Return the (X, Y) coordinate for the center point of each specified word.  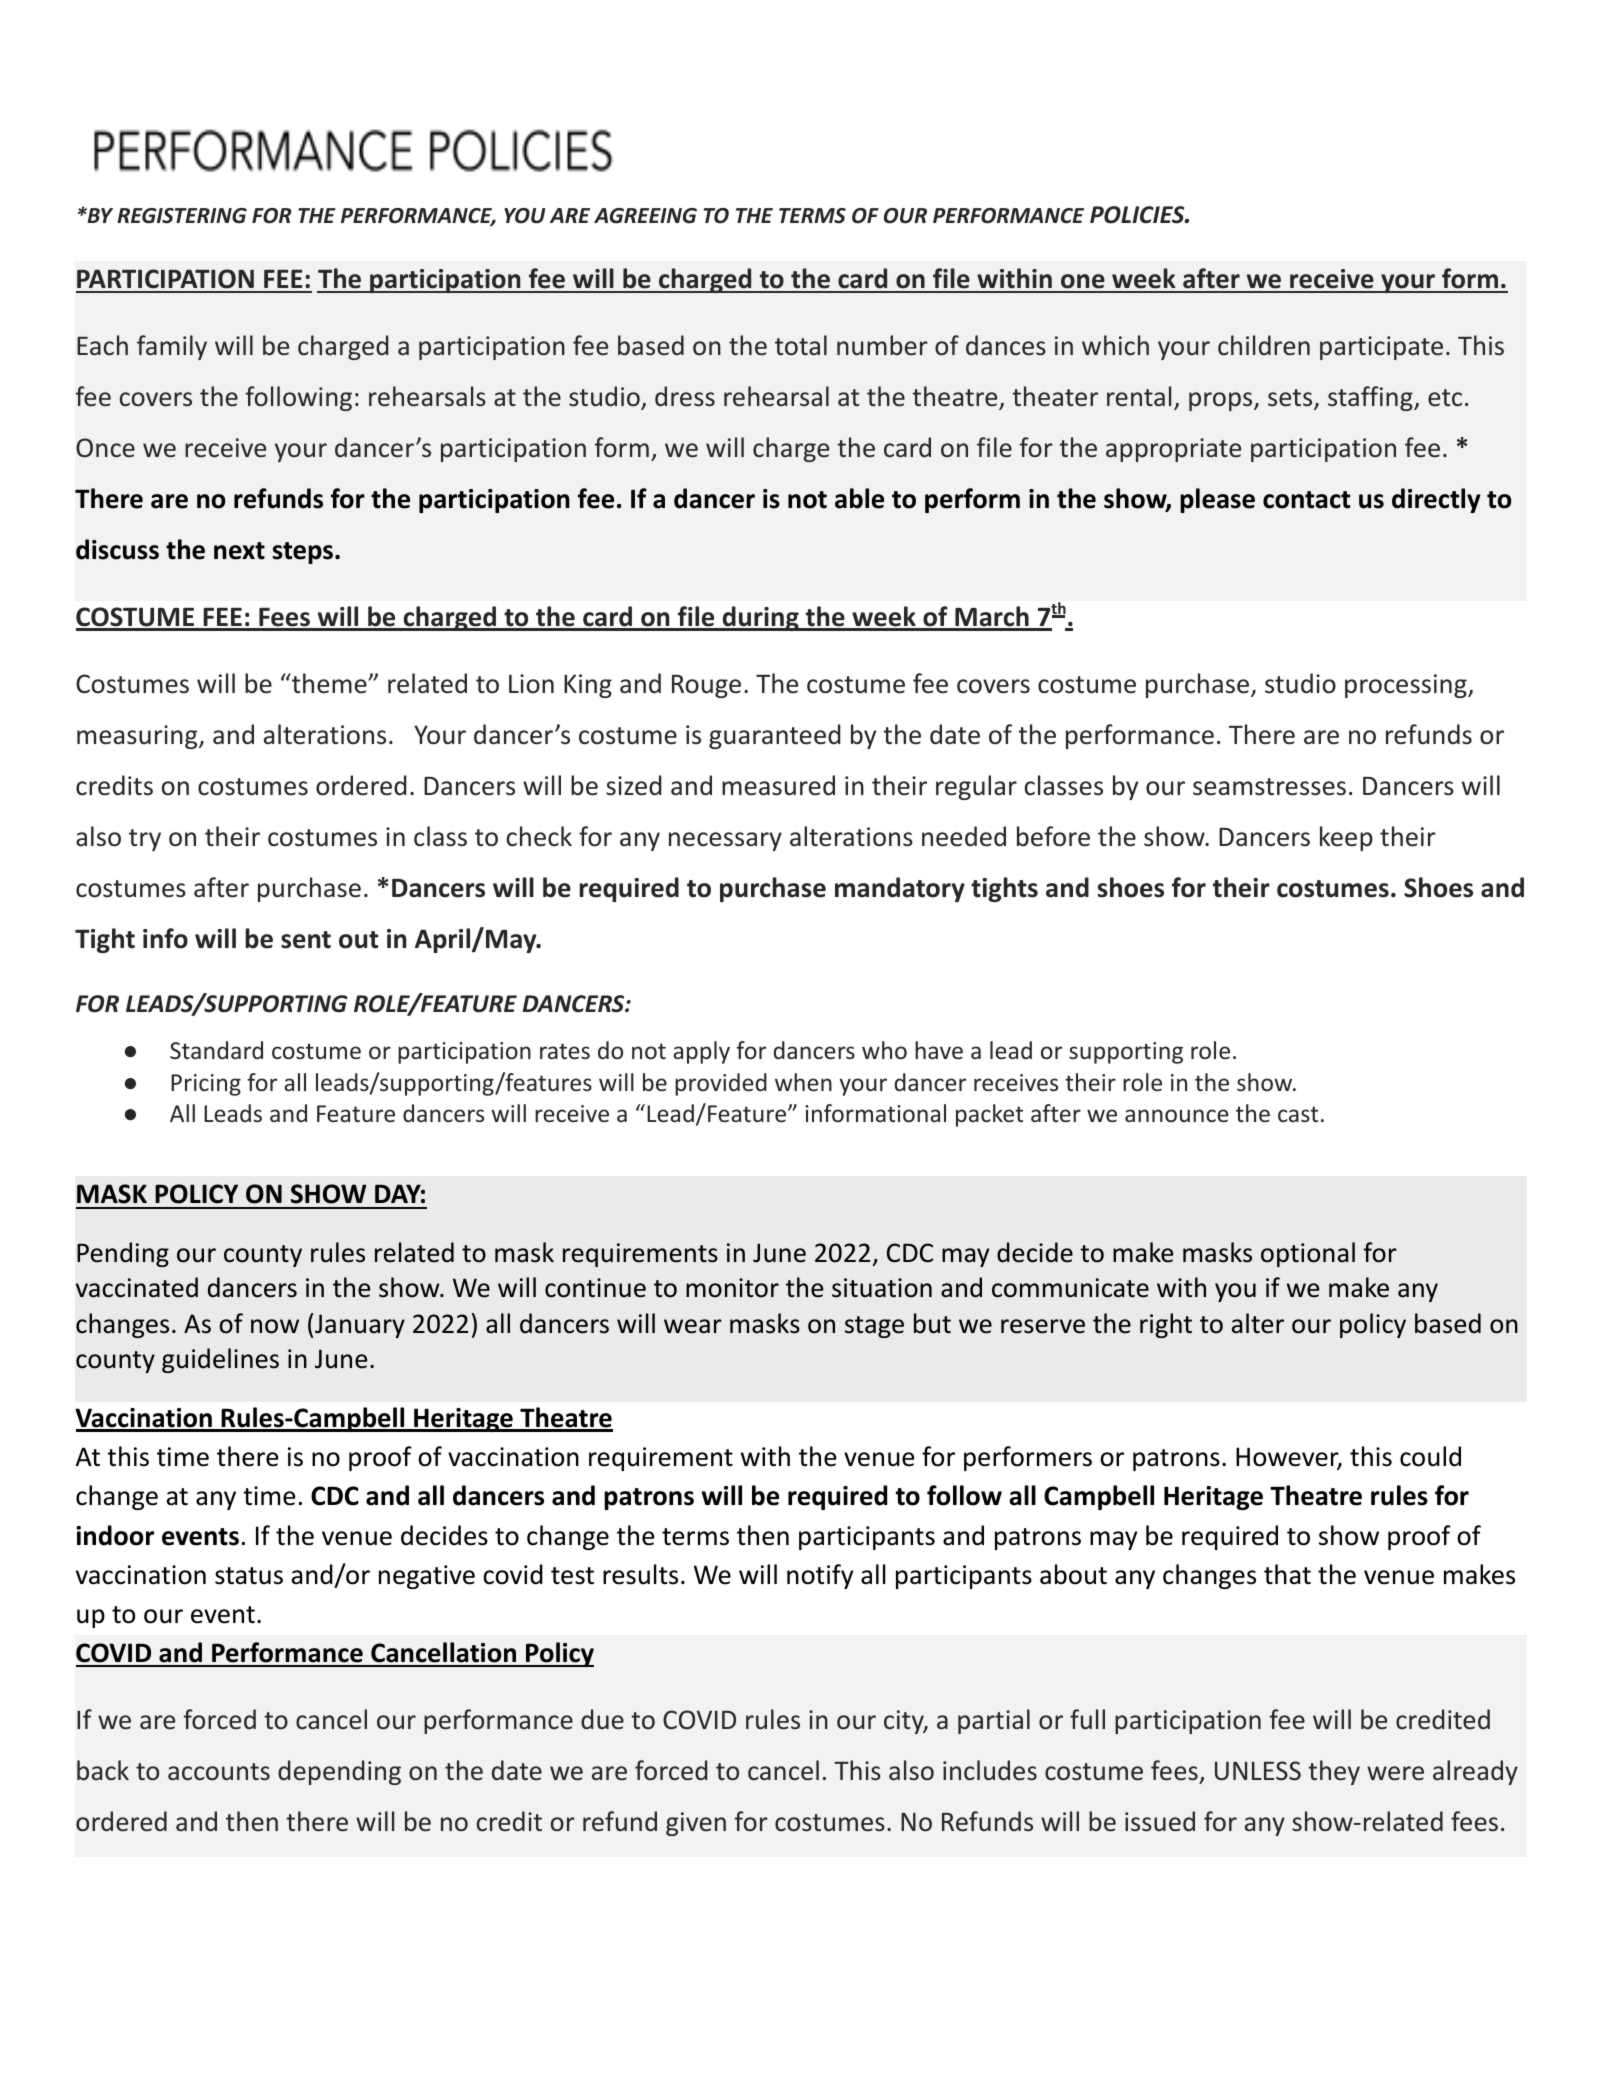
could (1430, 1456)
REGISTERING (182, 216)
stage (874, 1327)
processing (1407, 686)
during (760, 618)
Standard (216, 1050)
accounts (219, 1772)
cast (1298, 1114)
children (1264, 345)
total (801, 345)
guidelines (220, 1360)
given (696, 1824)
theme (329, 683)
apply (701, 1052)
